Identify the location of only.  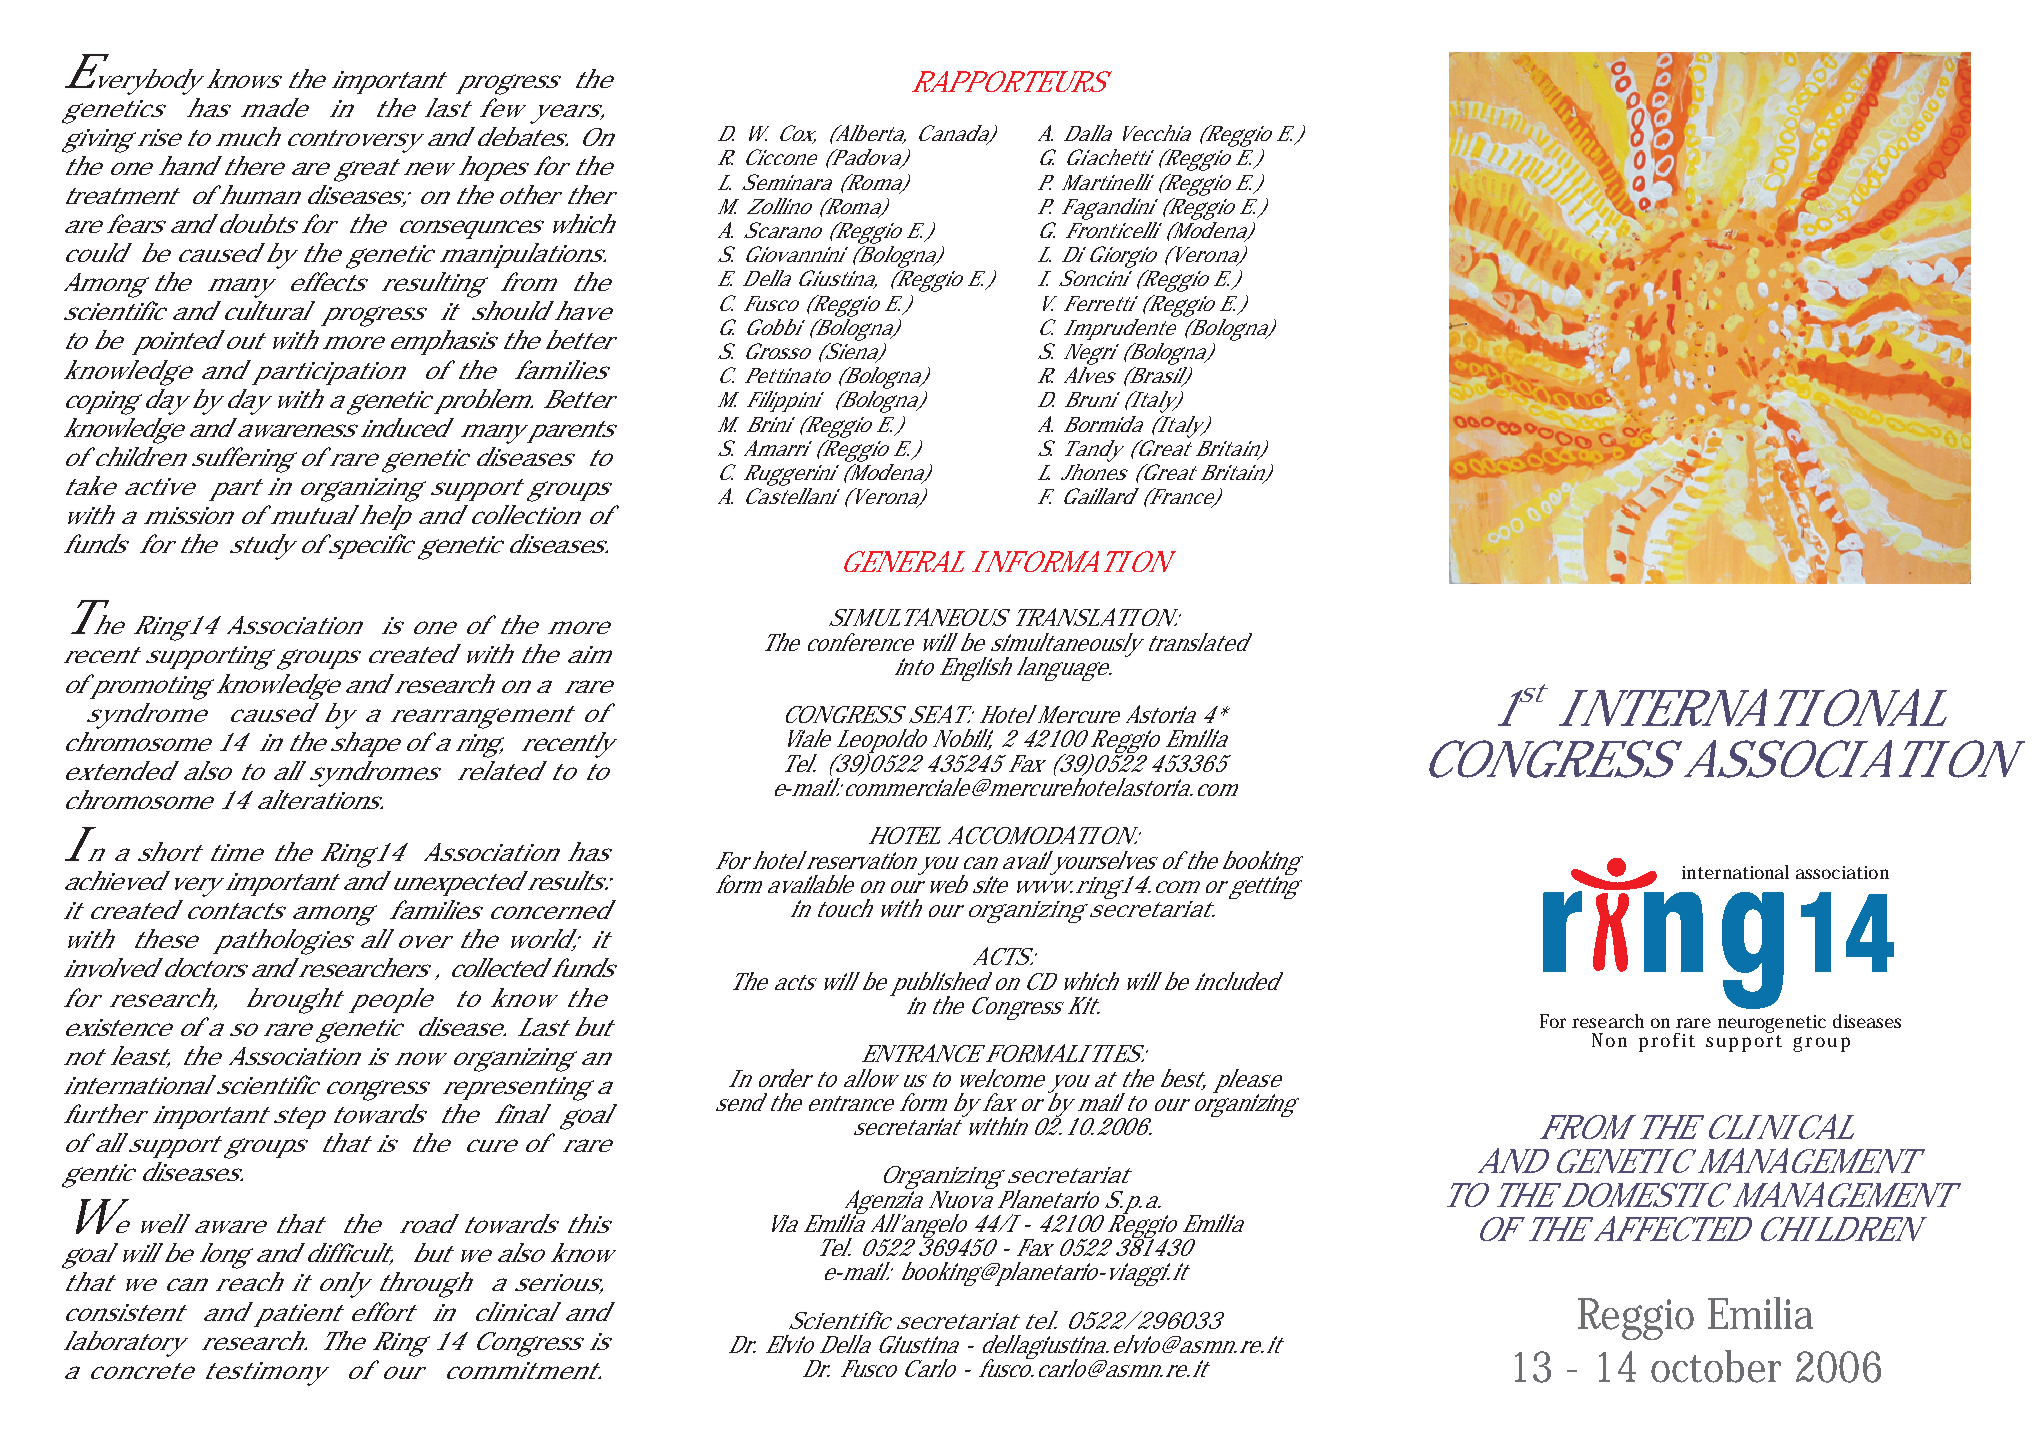
(343, 1285).
